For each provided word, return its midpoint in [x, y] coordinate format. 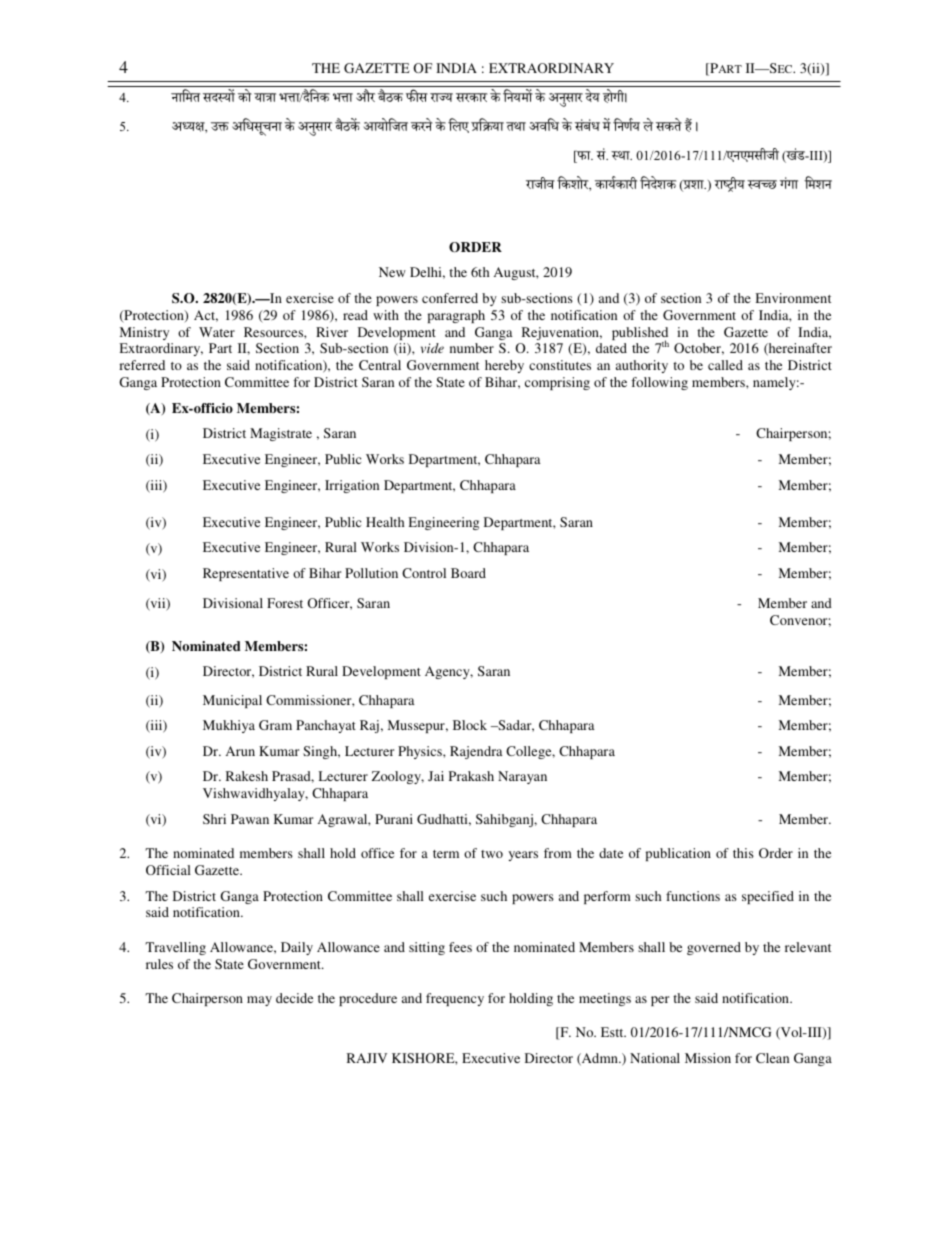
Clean [772, 1058]
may [259, 1001]
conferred [450, 298]
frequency [455, 999]
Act [206, 316]
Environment [793, 298]
